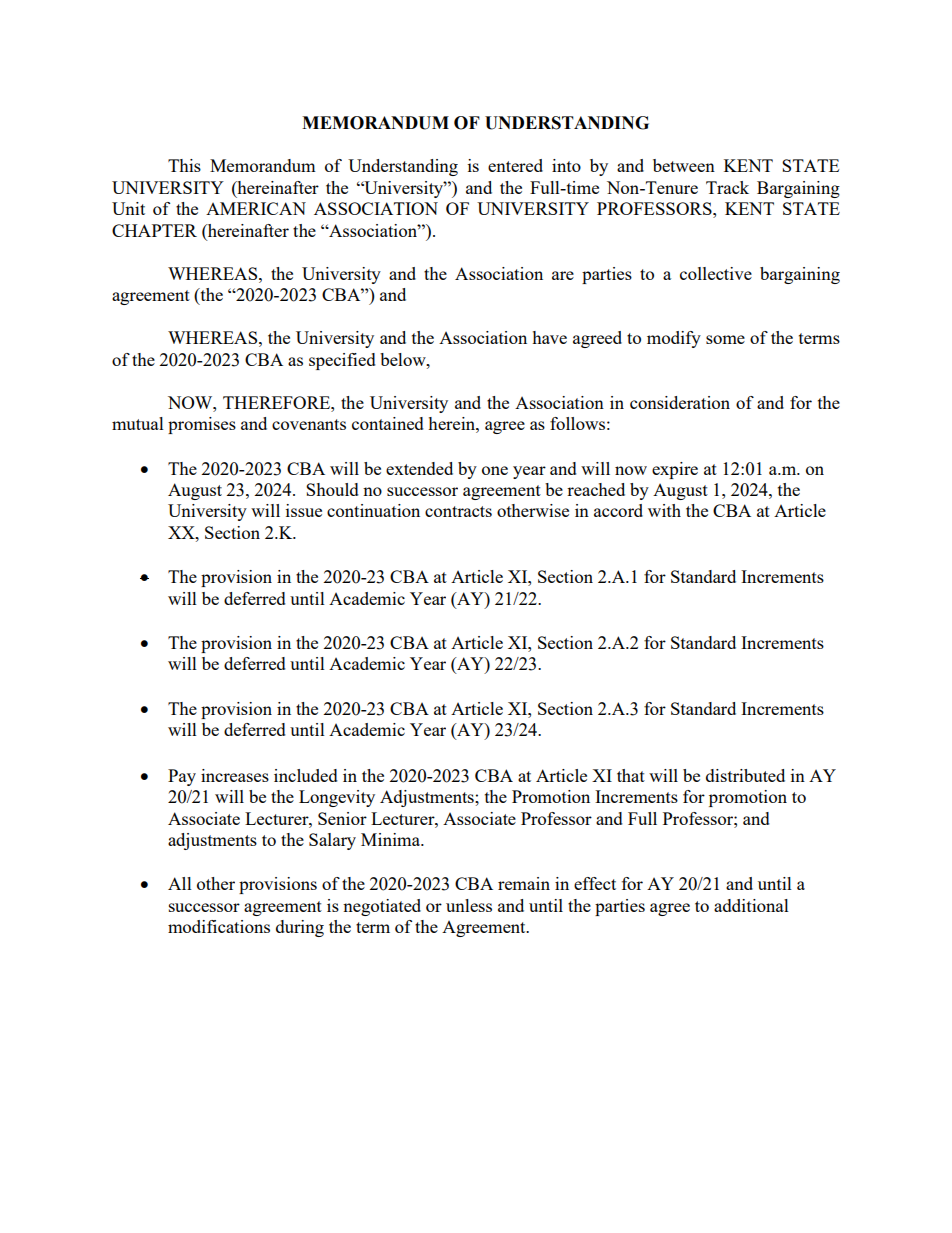 The height and width of the screenshot is (1233, 952). What do you see at coordinates (684, 165) in the screenshot?
I see `between` at bounding box center [684, 165].
